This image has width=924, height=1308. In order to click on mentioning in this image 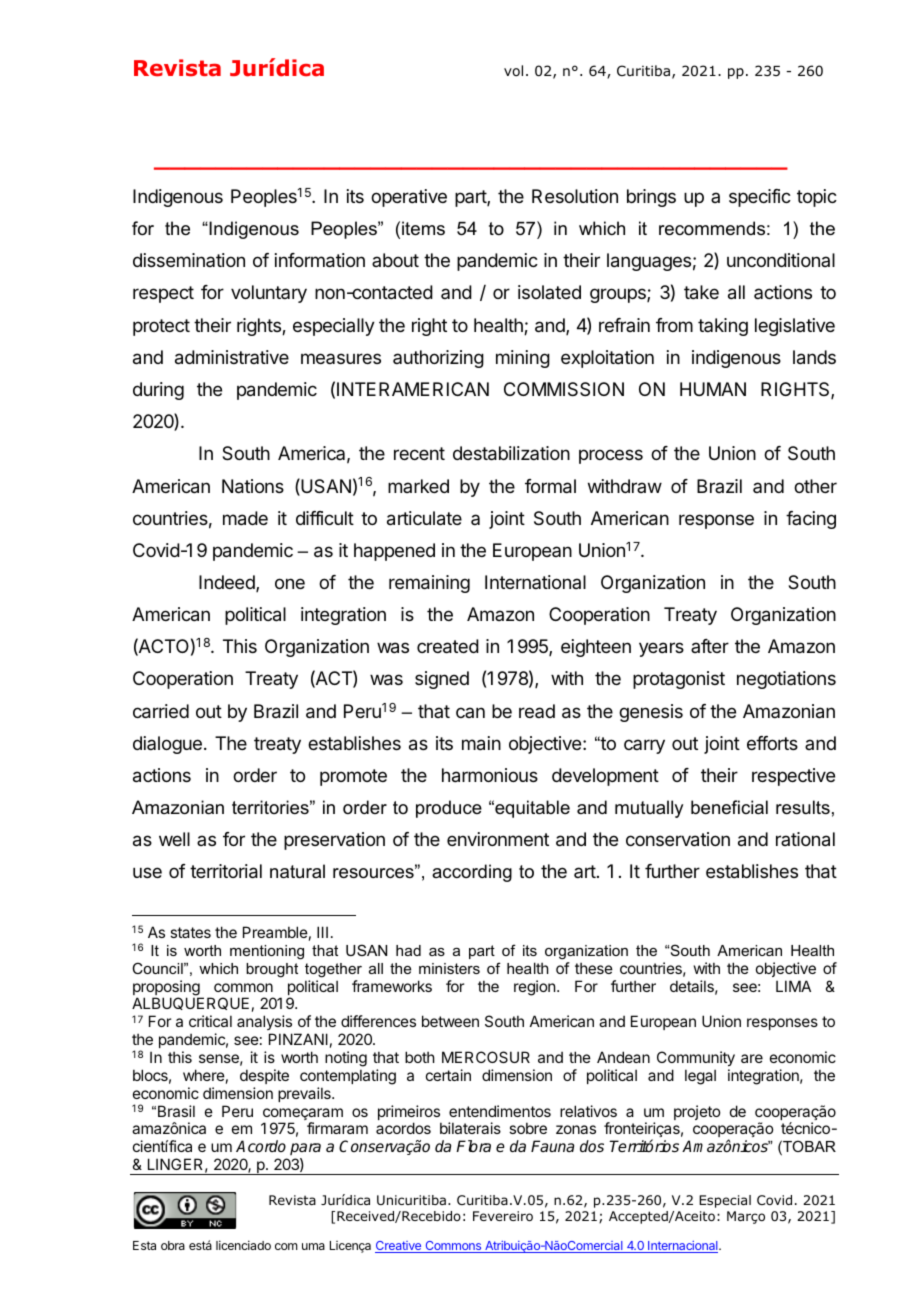, I will do `click(267, 952)`.
